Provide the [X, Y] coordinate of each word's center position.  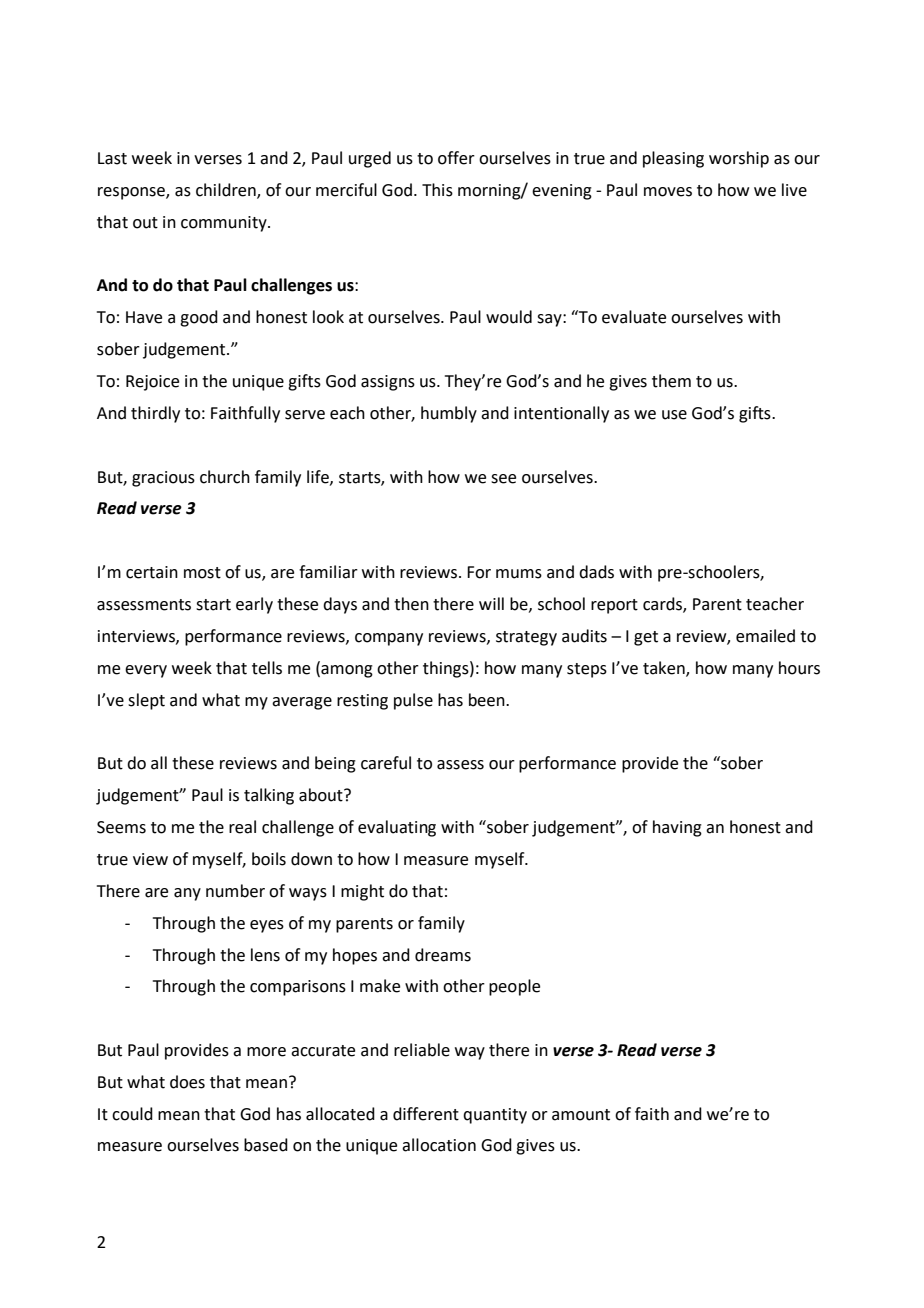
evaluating [397, 828]
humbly [449, 414]
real [242, 827]
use [674, 415]
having [677, 828]
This [437, 190]
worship [739, 159]
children [227, 191]
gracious [163, 479]
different [426, 1114]
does [187, 1082]
